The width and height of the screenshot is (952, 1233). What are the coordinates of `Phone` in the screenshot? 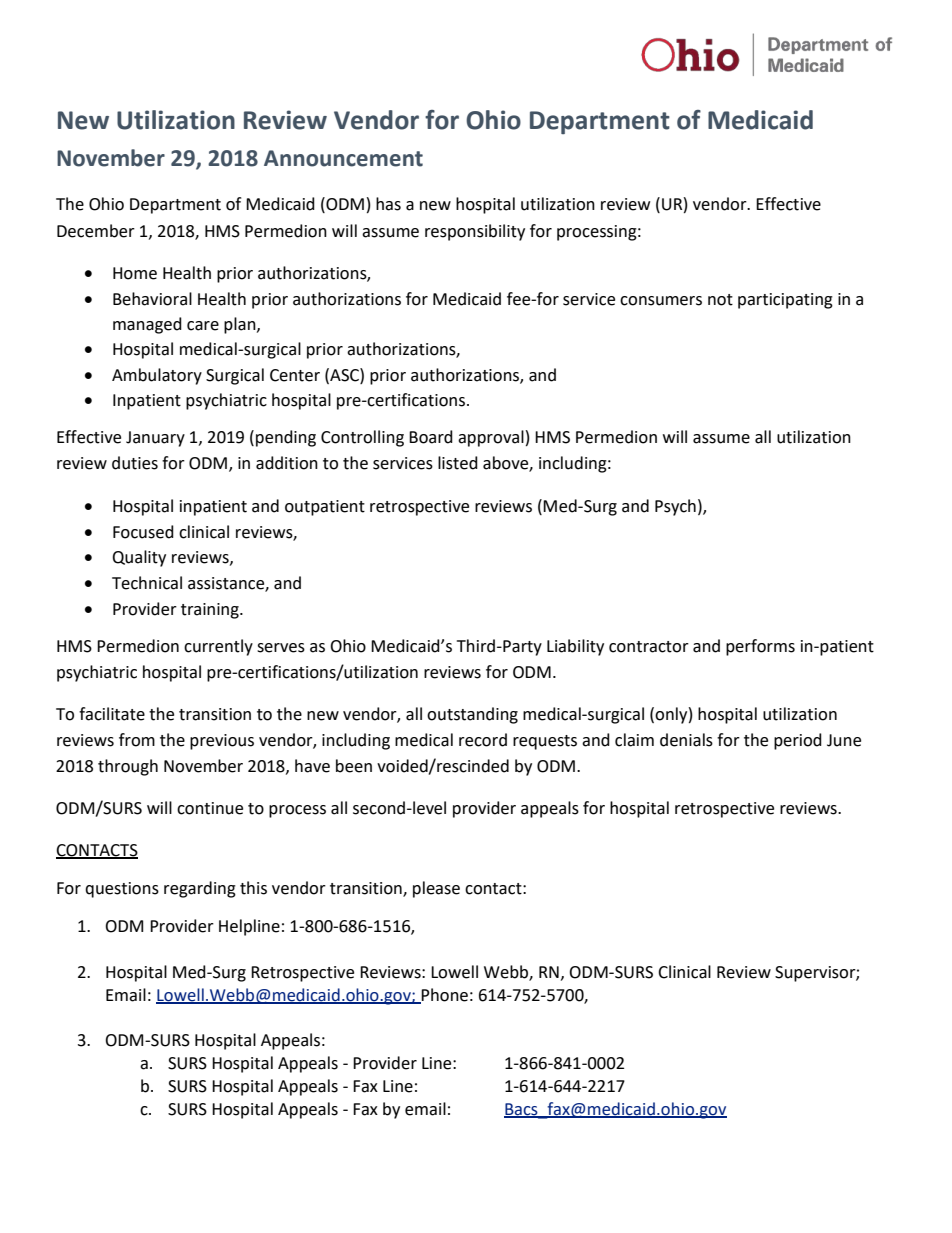 It's located at (444, 995).
